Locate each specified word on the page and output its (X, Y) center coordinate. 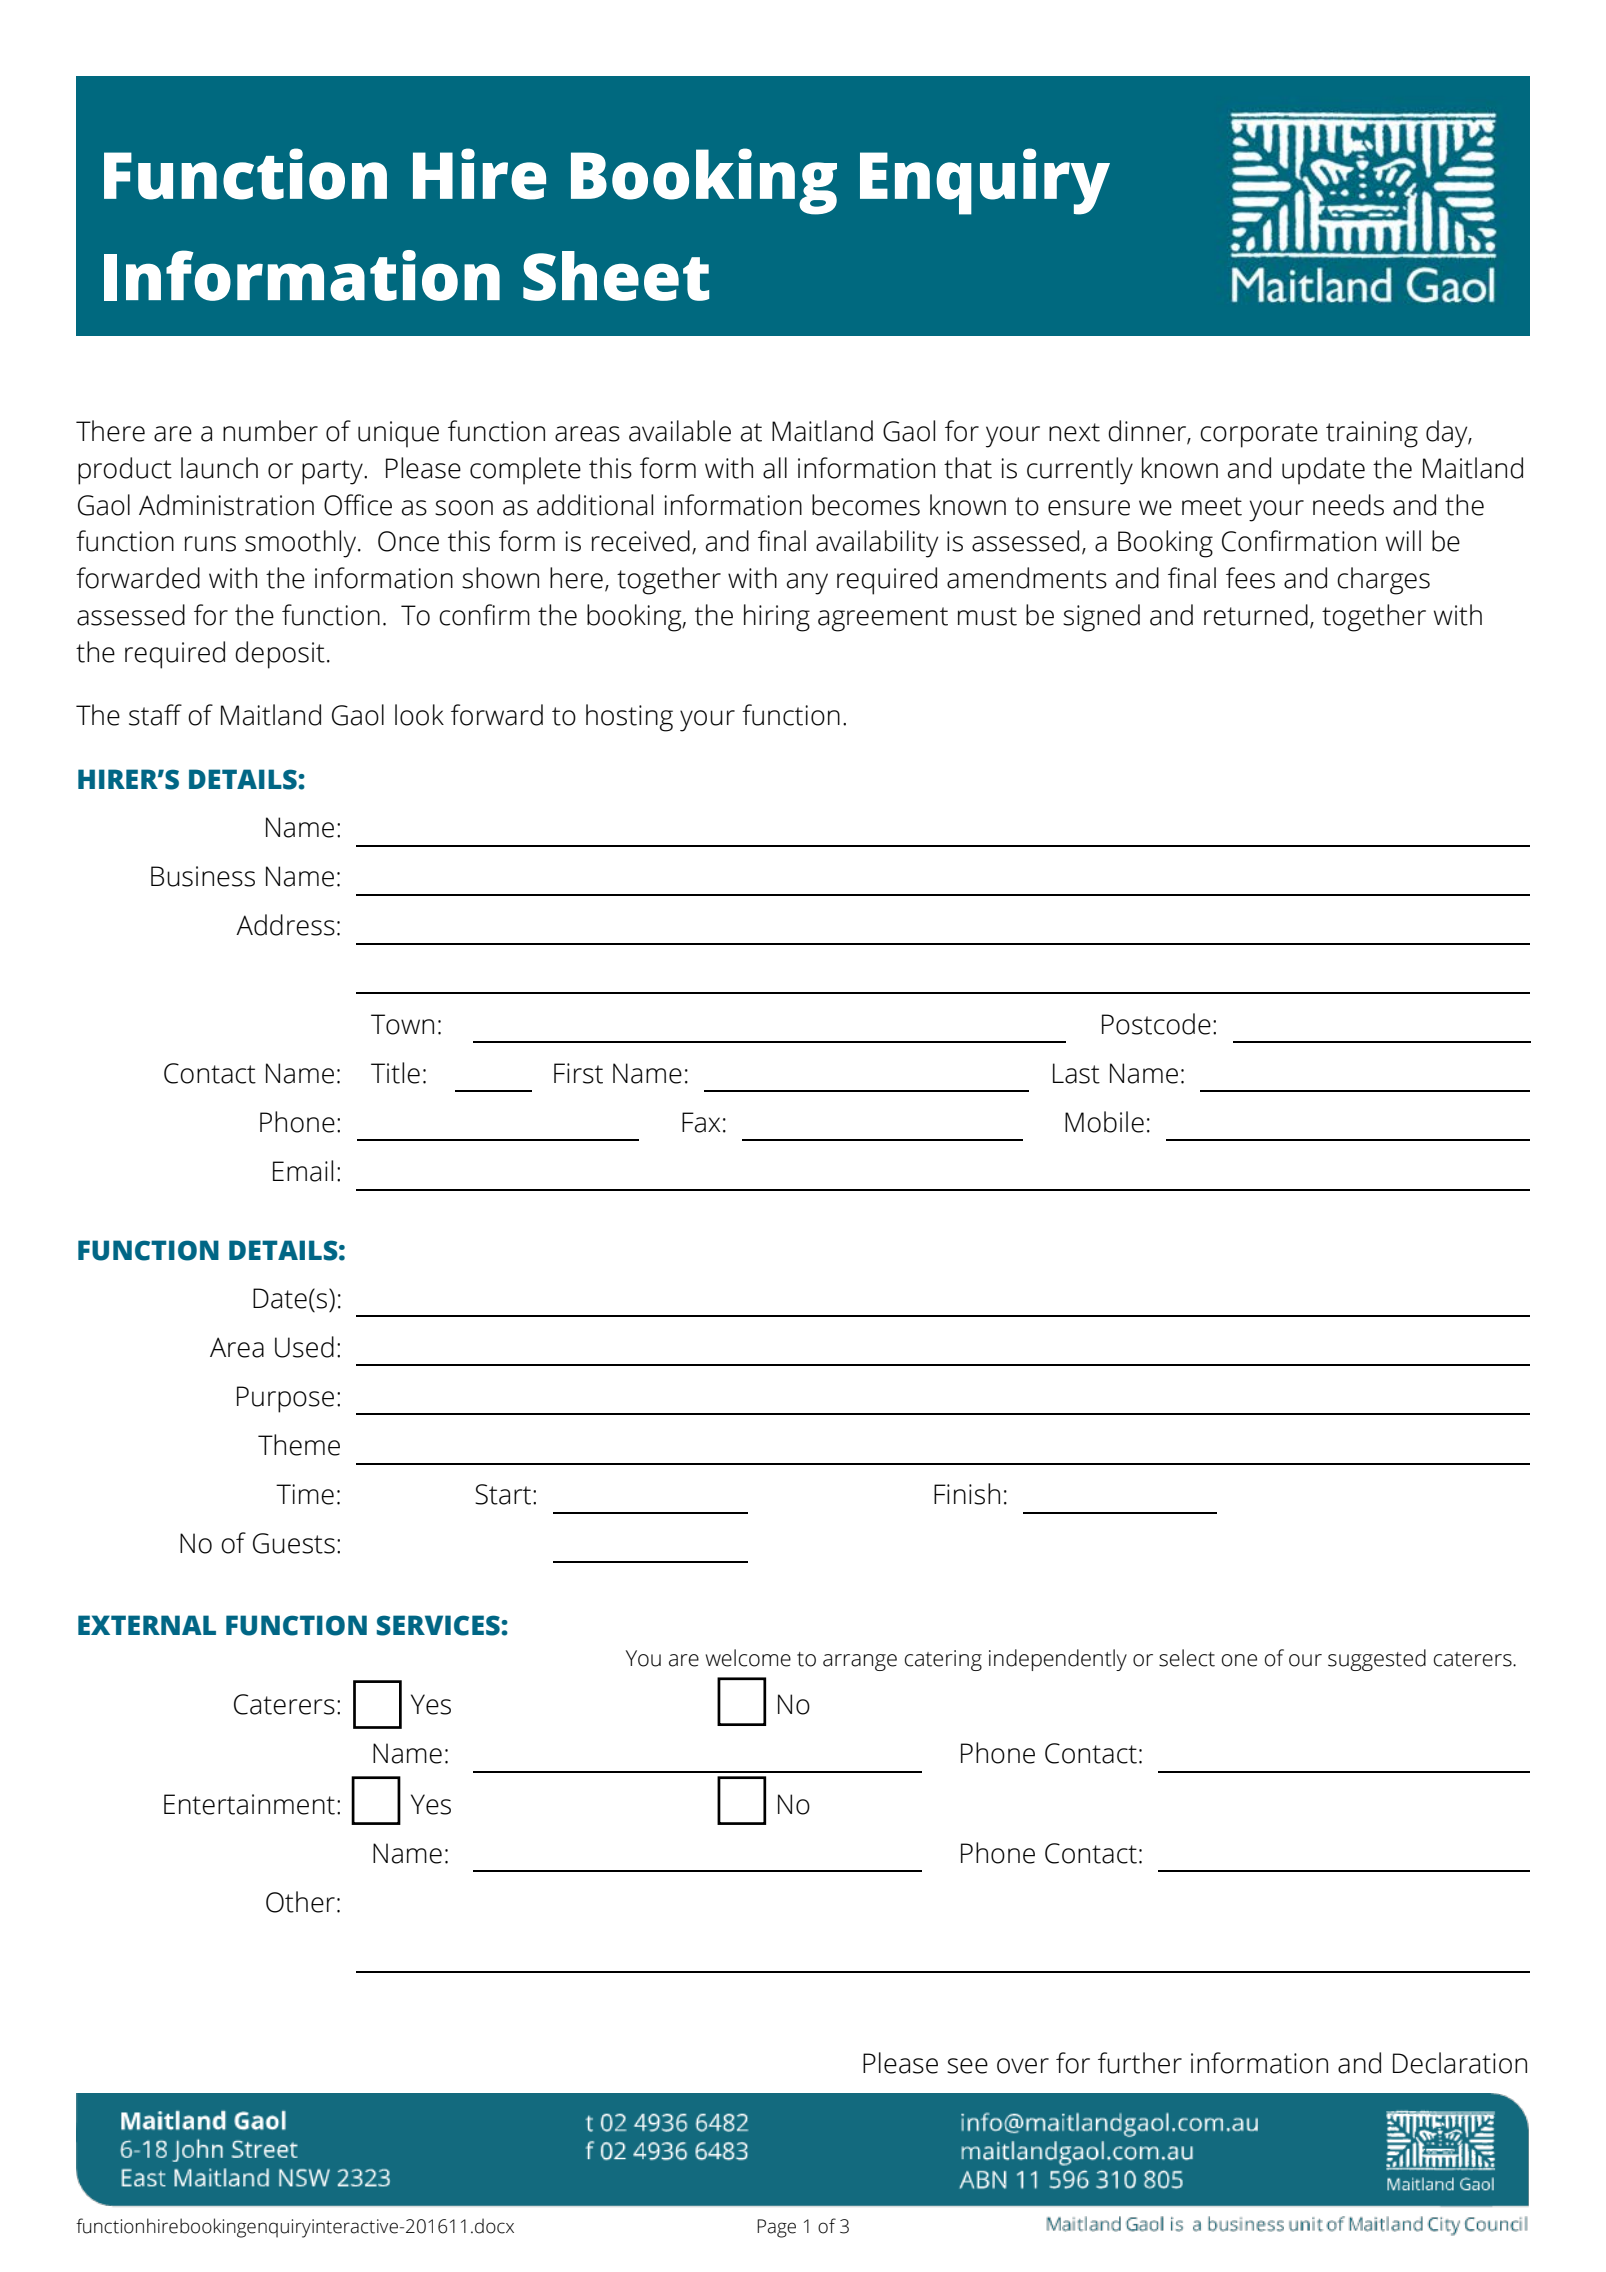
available (680, 431)
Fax (701, 1122)
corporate (1259, 435)
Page (776, 2228)
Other (300, 1902)
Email (303, 1171)
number (270, 431)
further (1140, 2063)
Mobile (1104, 1122)
